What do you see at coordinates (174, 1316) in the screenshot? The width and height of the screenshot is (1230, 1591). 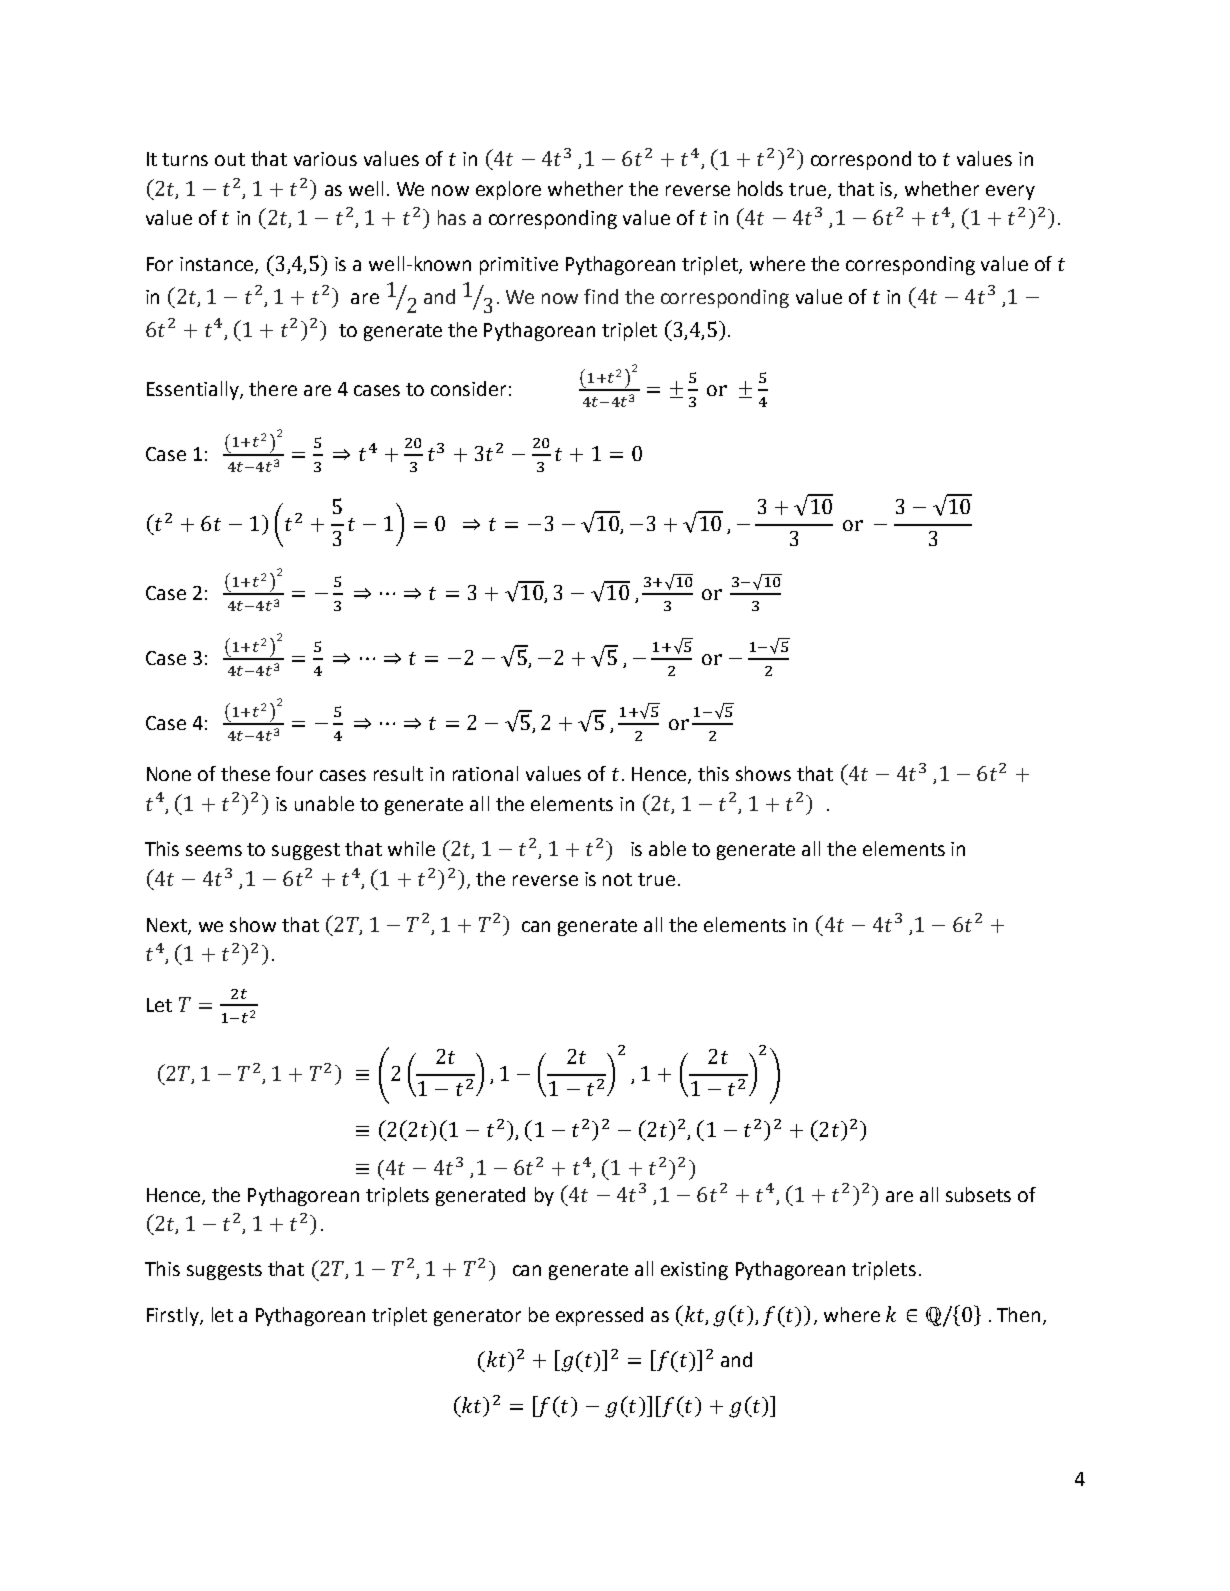 I see `Firstly` at bounding box center [174, 1316].
